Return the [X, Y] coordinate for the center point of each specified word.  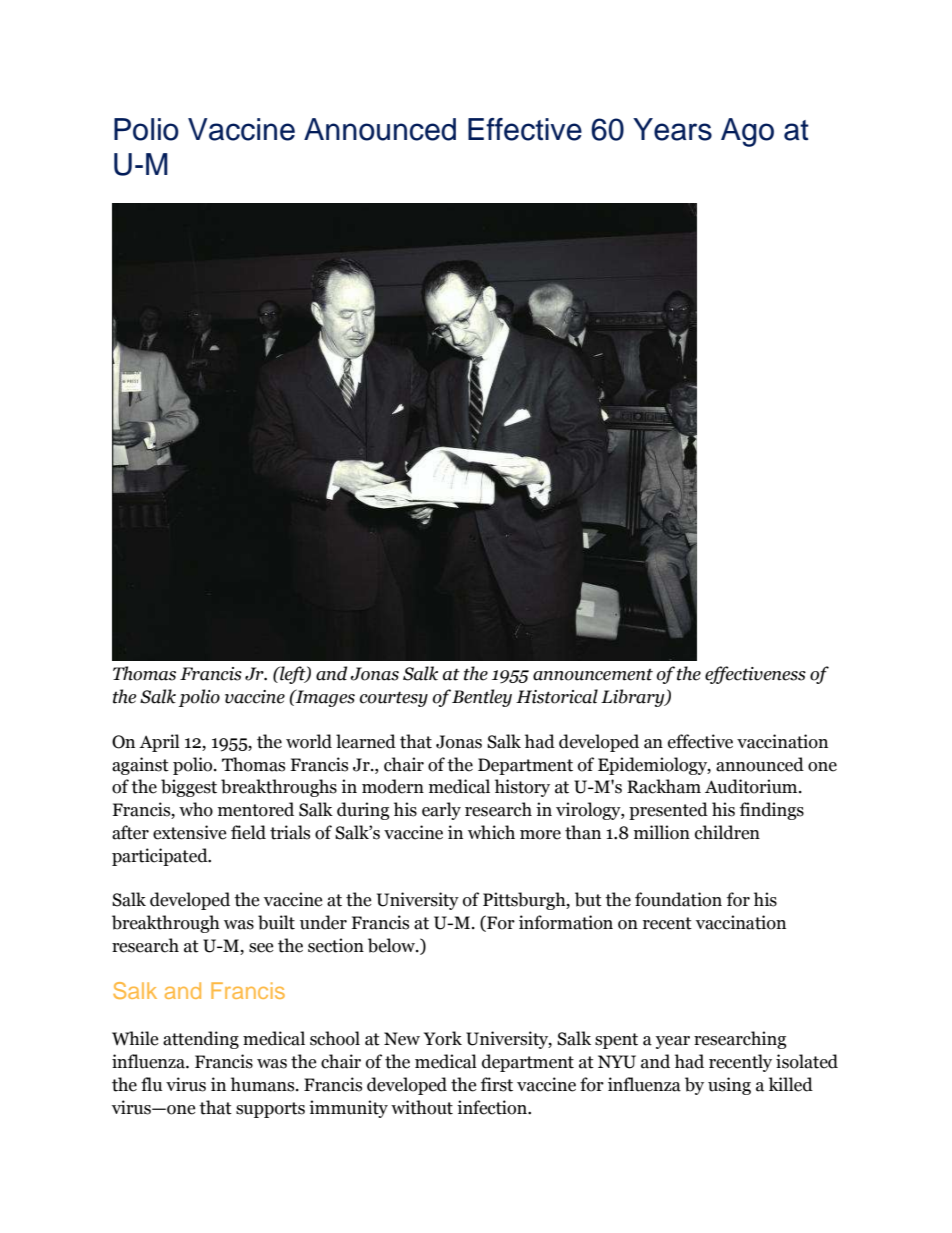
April [159, 743]
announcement [593, 675]
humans [264, 1084]
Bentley [482, 698]
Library [634, 698]
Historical [557, 696]
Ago [747, 132]
